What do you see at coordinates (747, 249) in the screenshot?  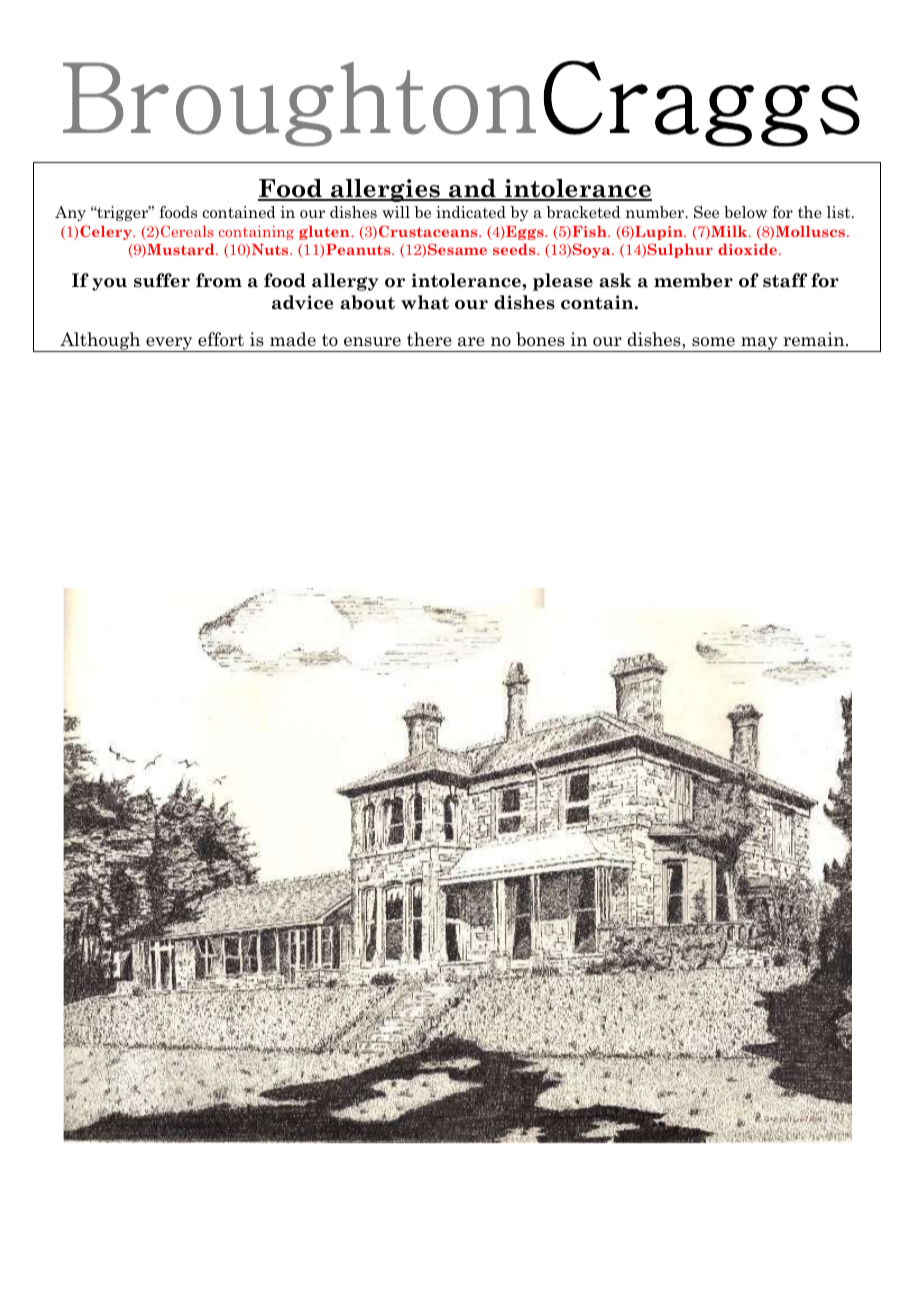 I see `dioxide` at bounding box center [747, 249].
